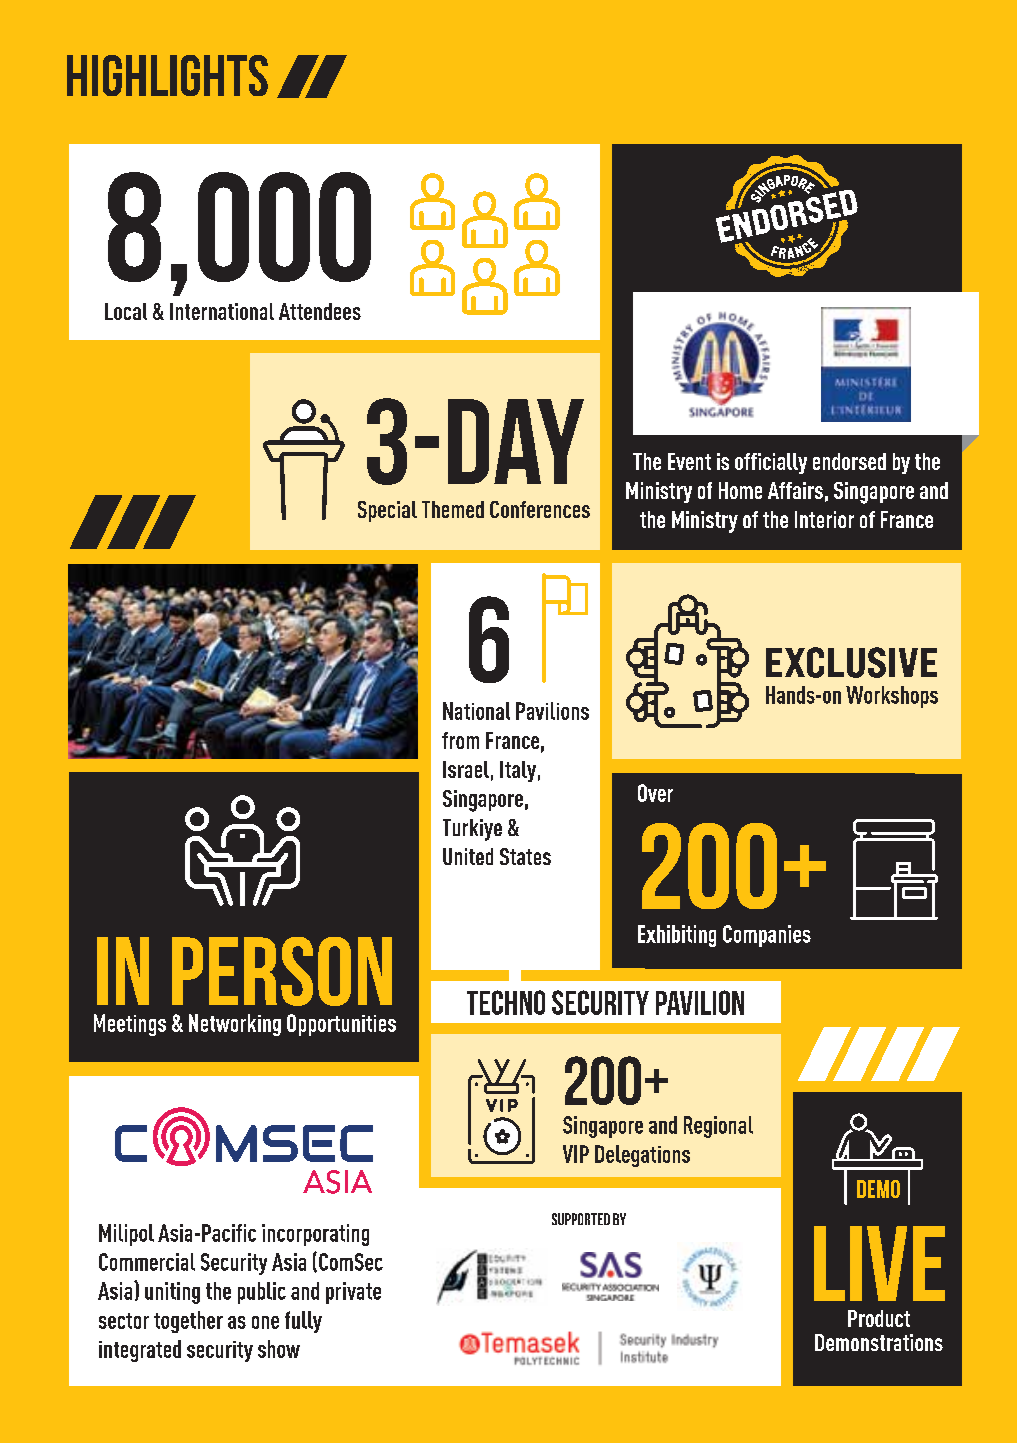 The image size is (1017, 1443). What do you see at coordinates (771, 463) in the document?
I see `officially` at bounding box center [771, 463].
